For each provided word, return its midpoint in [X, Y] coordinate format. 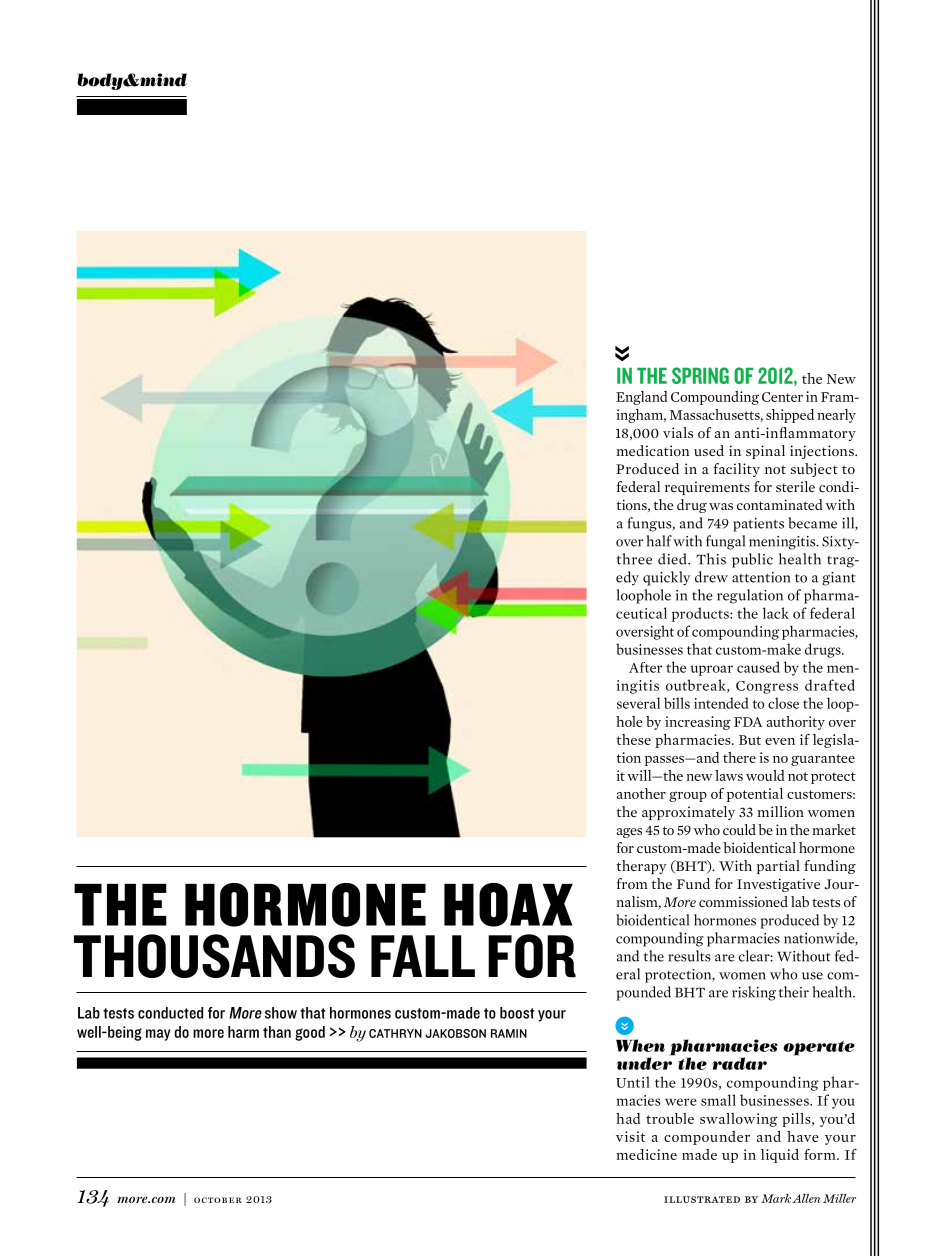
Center [782, 397]
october [218, 1200]
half [659, 541]
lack [776, 613]
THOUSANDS [214, 956]
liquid [780, 1156]
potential [755, 795]
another [641, 793]
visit [630, 1136]
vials [678, 432]
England [641, 398]
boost [517, 1013]
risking [754, 993]
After [645, 667]
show [281, 1013]
